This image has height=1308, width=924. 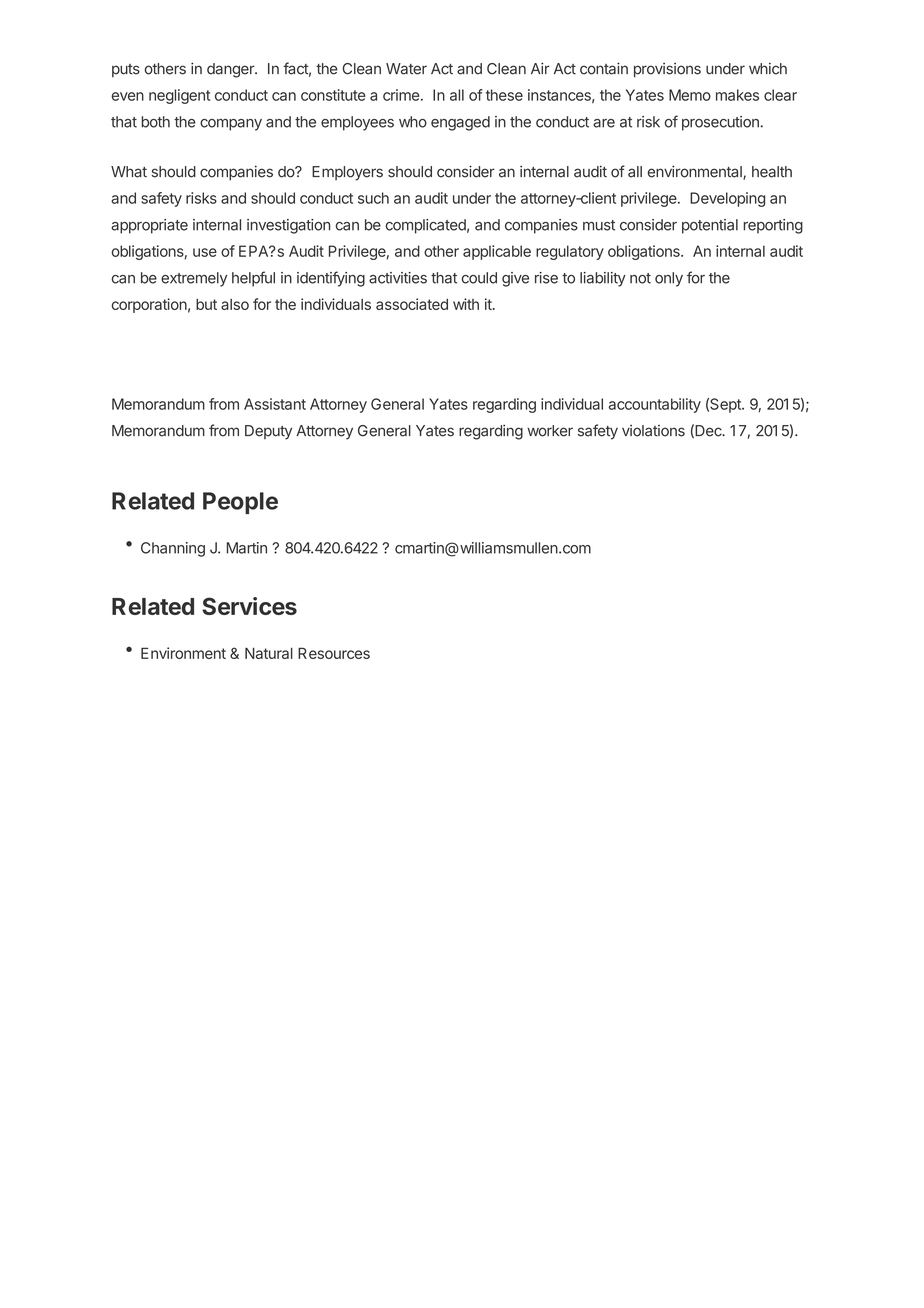 What do you see at coordinates (275, 404) in the image?
I see `Assistant` at bounding box center [275, 404].
